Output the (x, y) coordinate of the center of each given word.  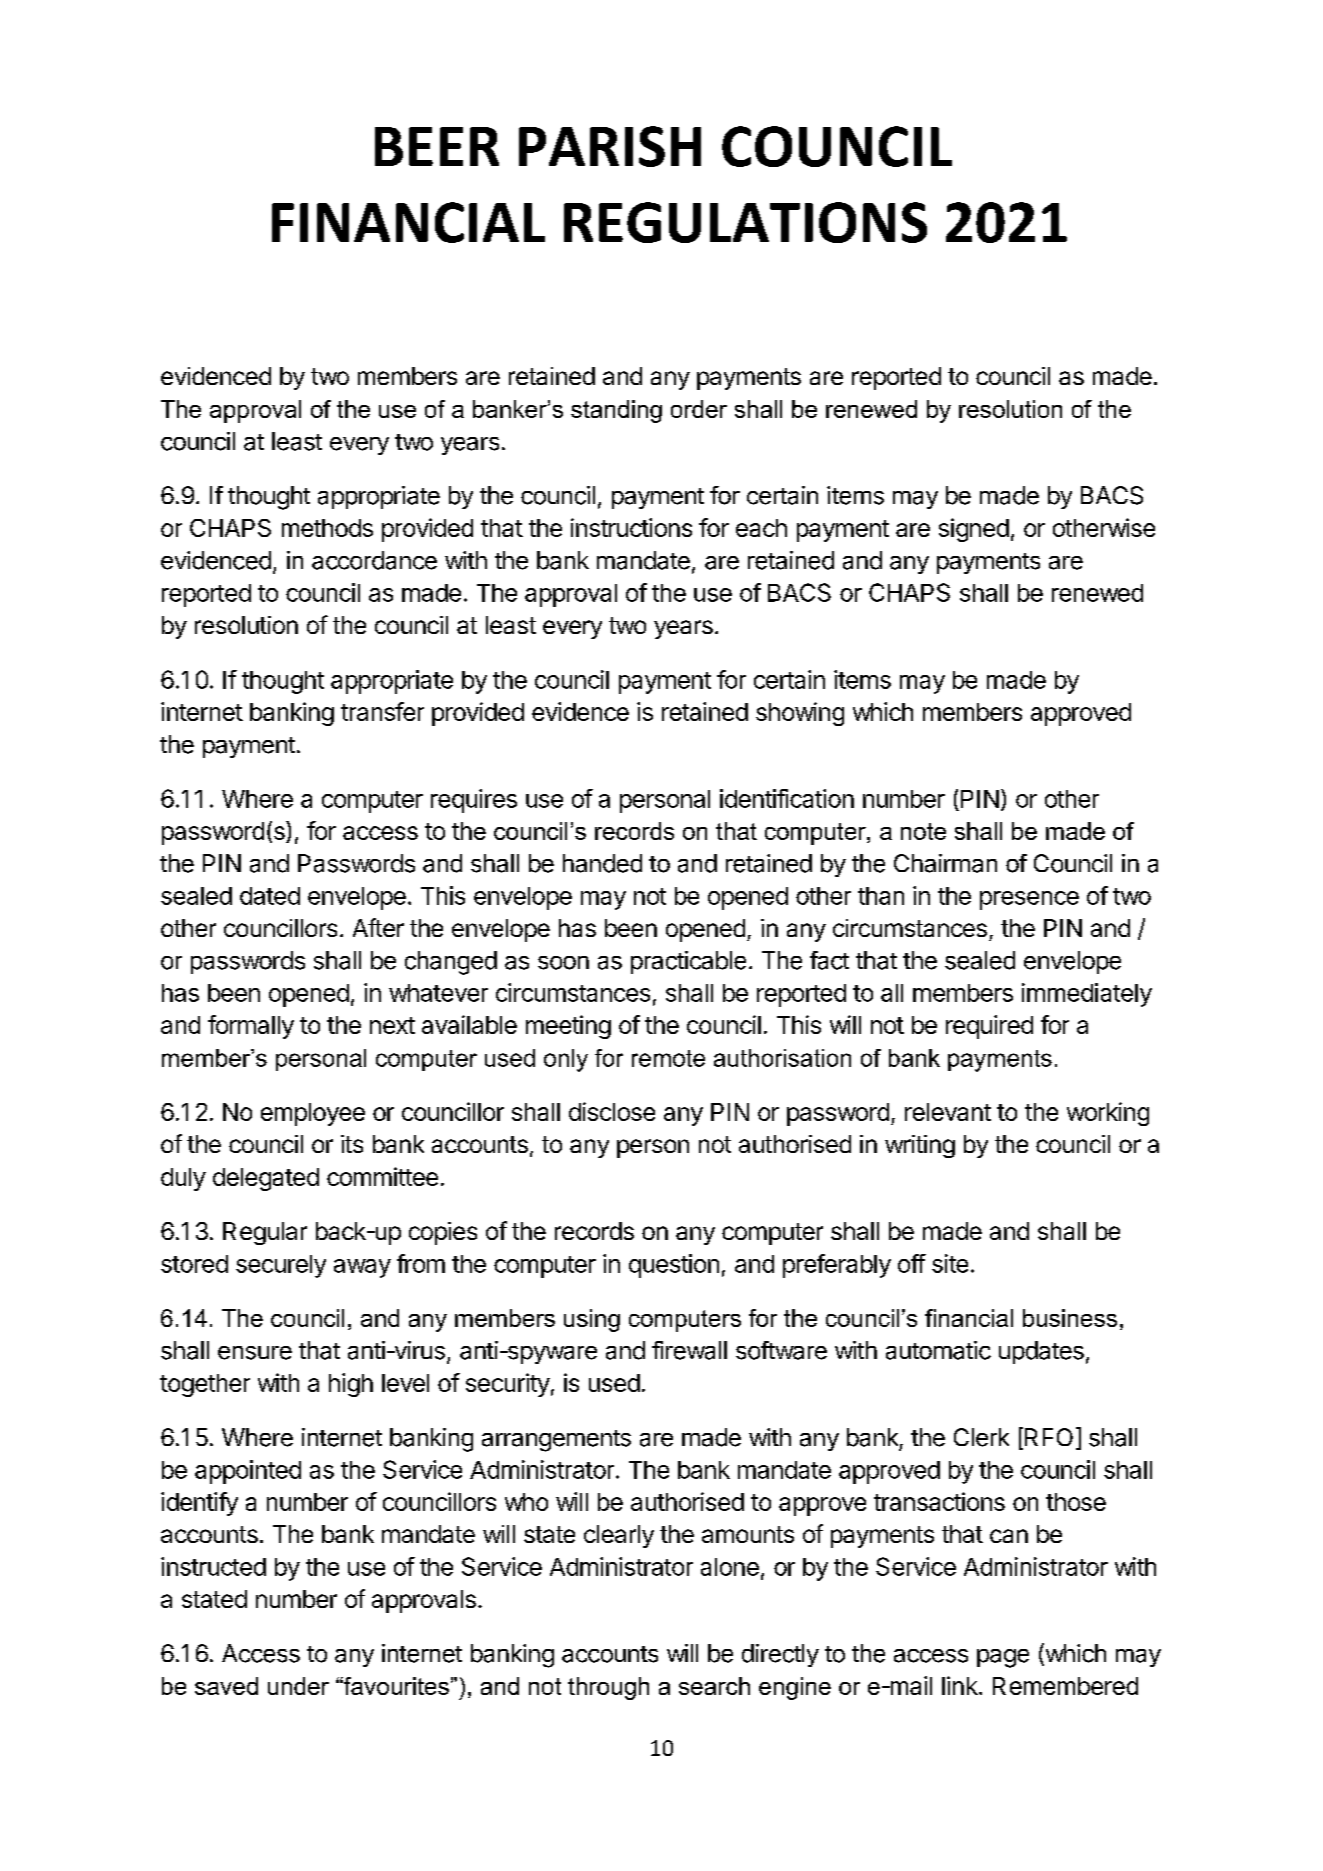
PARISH (610, 146)
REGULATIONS (745, 222)
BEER (437, 146)
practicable (688, 962)
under (298, 1686)
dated (270, 896)
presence (1029, 900)
